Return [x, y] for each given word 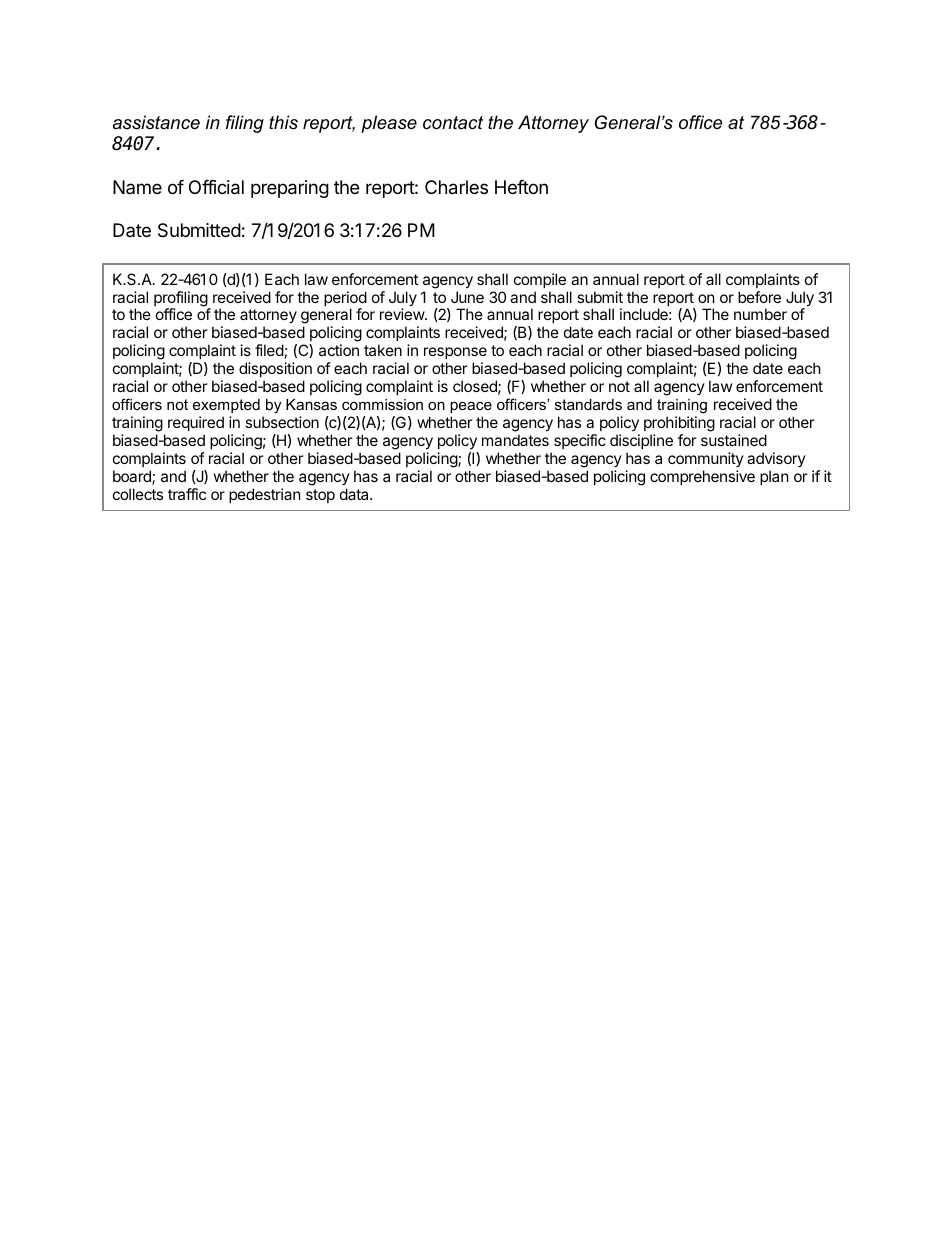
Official [216, 187]
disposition [275, 369]
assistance [156, 122]
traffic [187, 494]
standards [588, 404]
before [759, 297]
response [455, 355]
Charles [456, 187]
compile [540, 280]
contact [453, 123]
